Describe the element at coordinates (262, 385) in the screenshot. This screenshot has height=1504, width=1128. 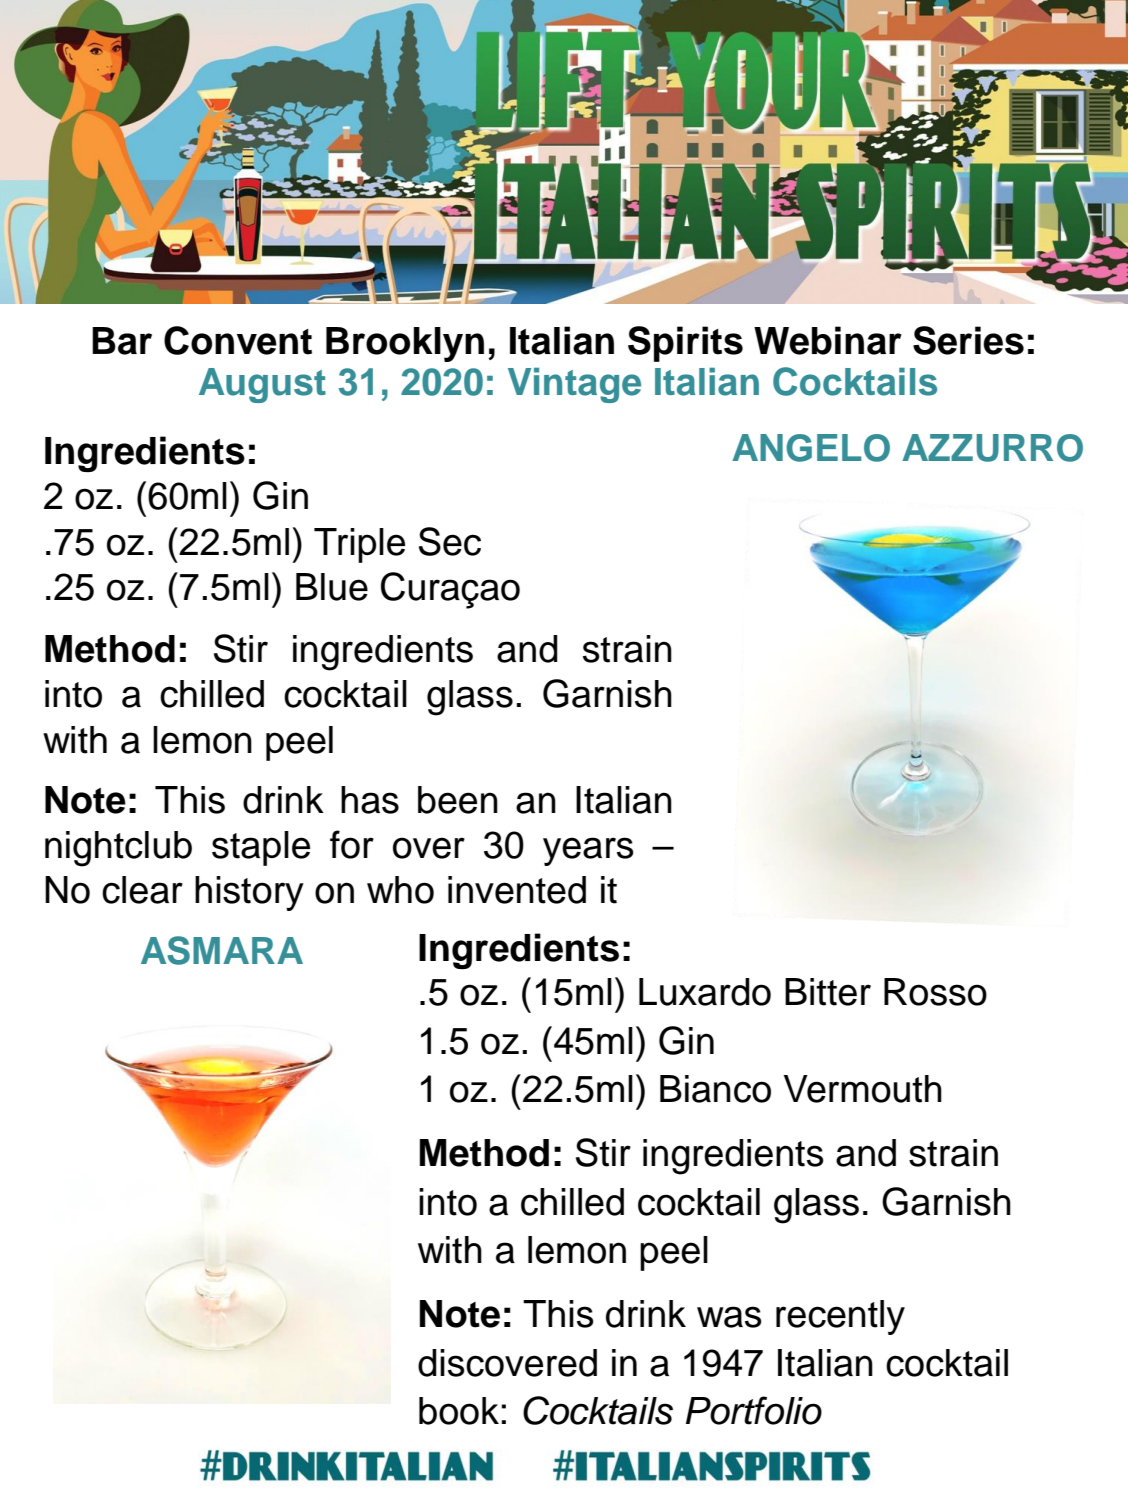
I see `August` at that location.
